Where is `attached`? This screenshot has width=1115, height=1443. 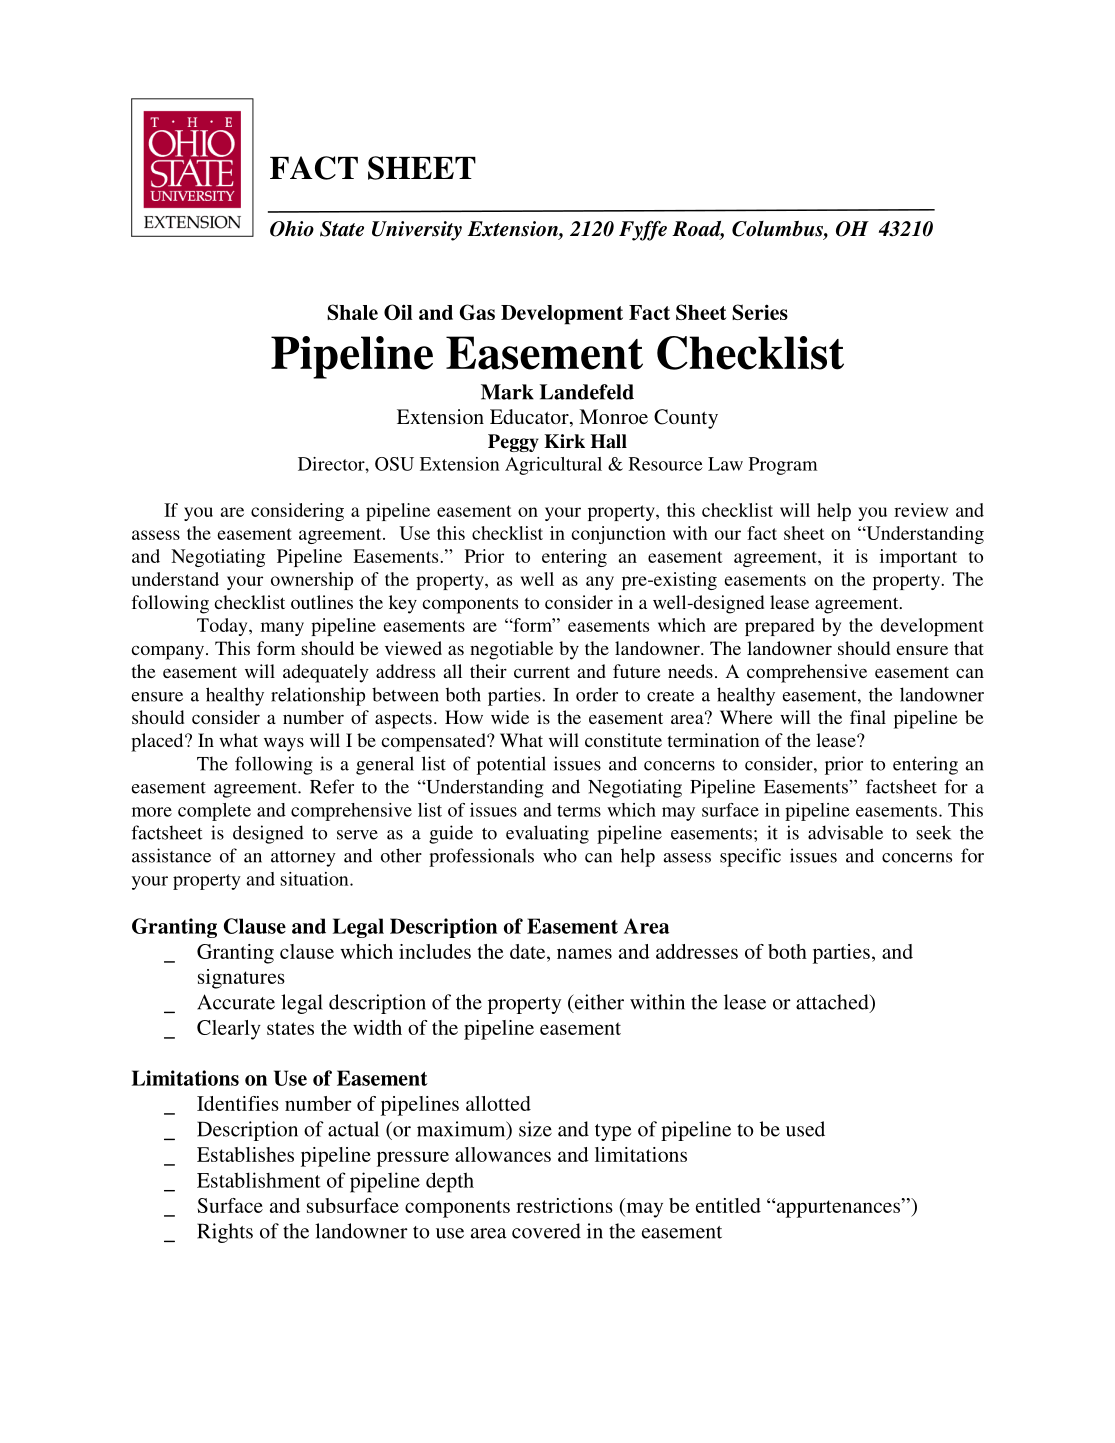 attached is located at coordinates (833, 1003).
